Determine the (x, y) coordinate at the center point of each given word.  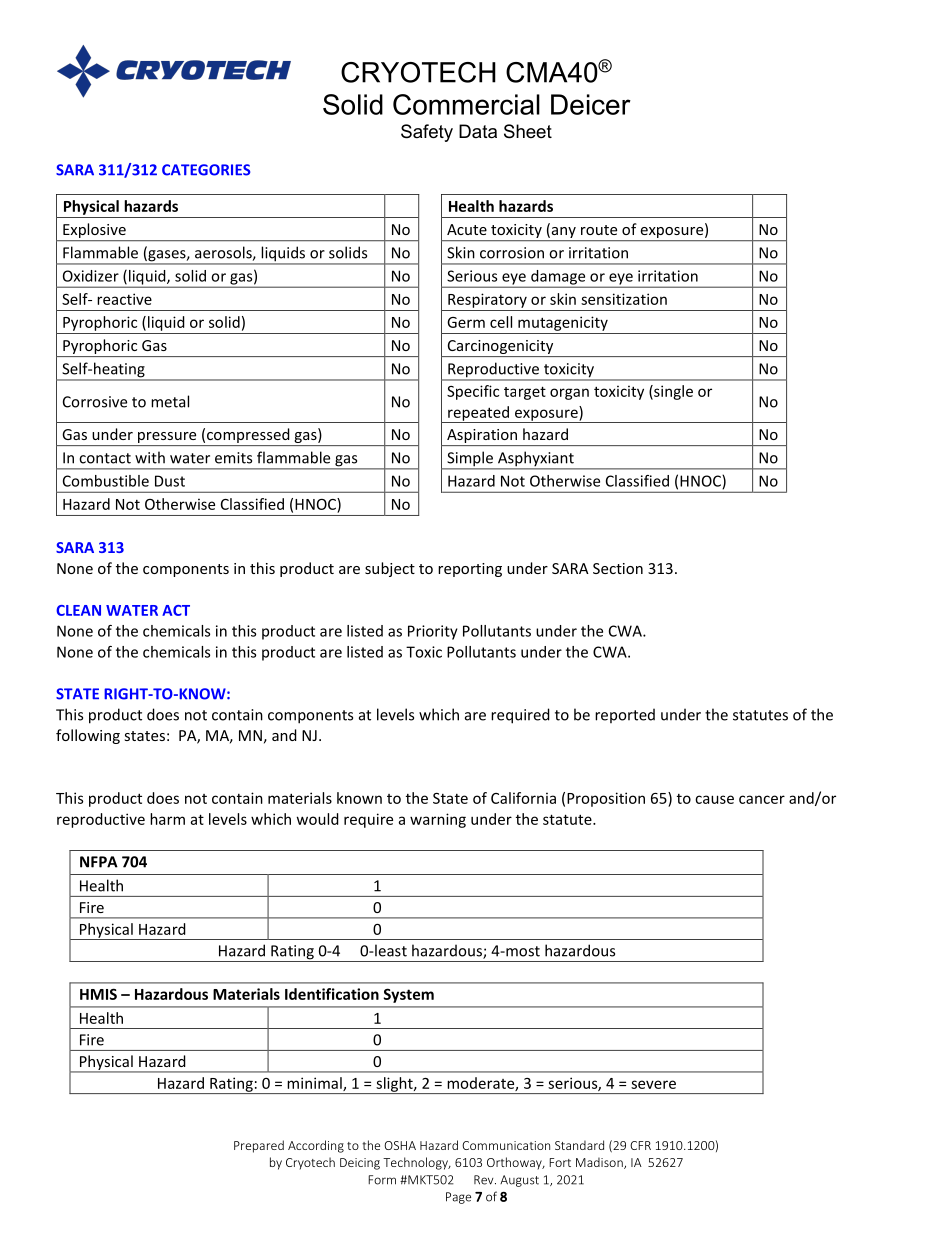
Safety (427, 133)
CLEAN (78, 610)
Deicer (591, 104)
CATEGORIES (206, 170)
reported (625, 715)
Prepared (259, 1146)
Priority (433, 632)
